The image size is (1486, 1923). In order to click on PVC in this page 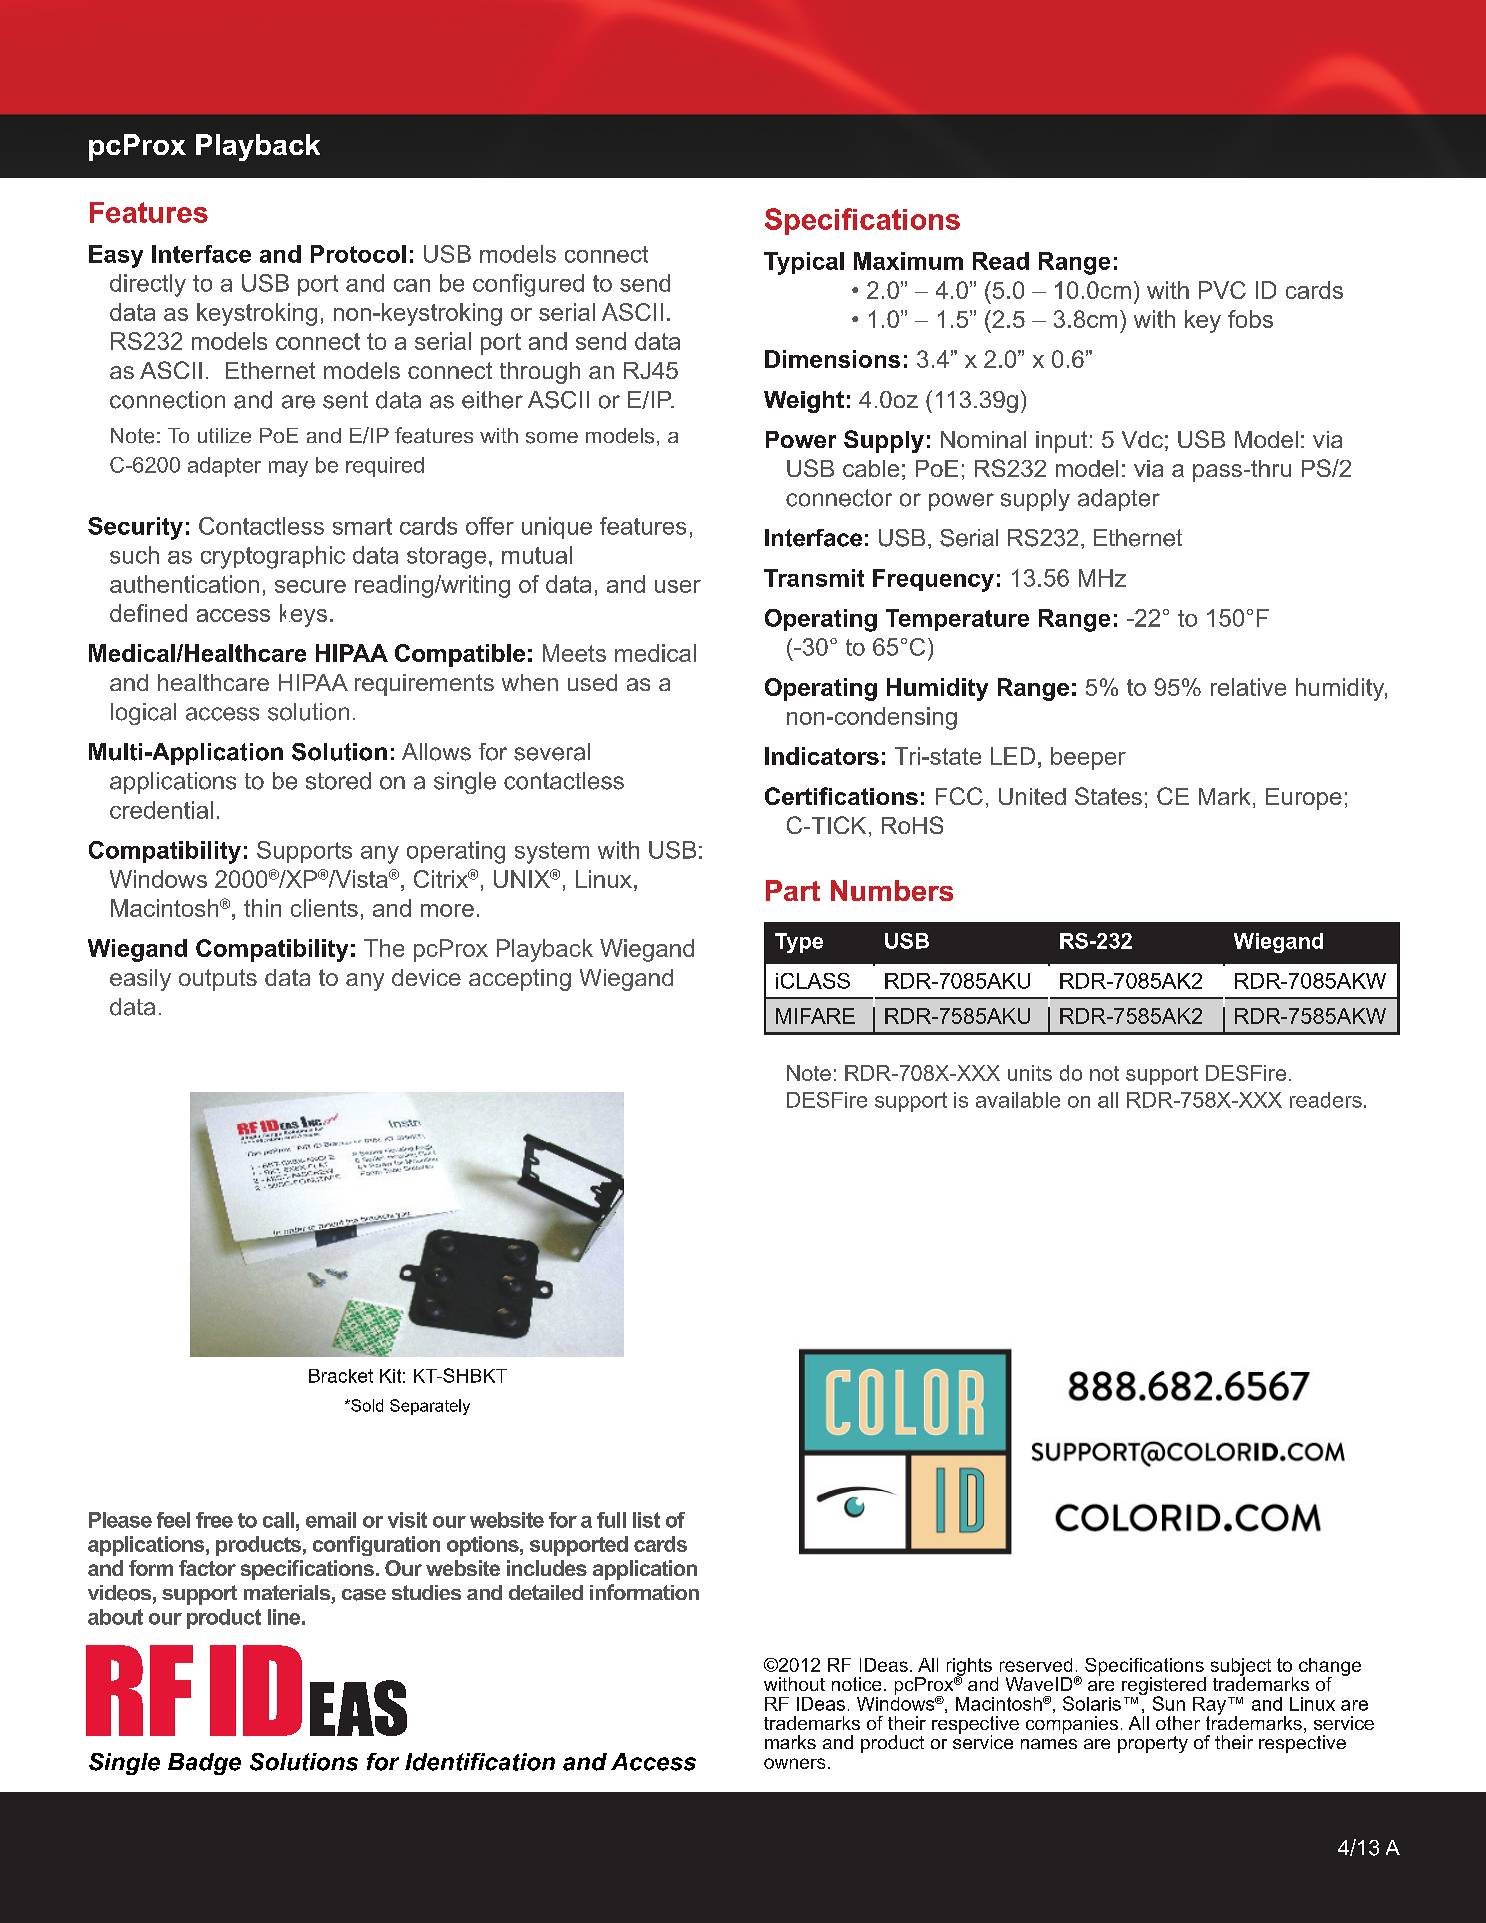, I will do `click(1222, 290)`.
